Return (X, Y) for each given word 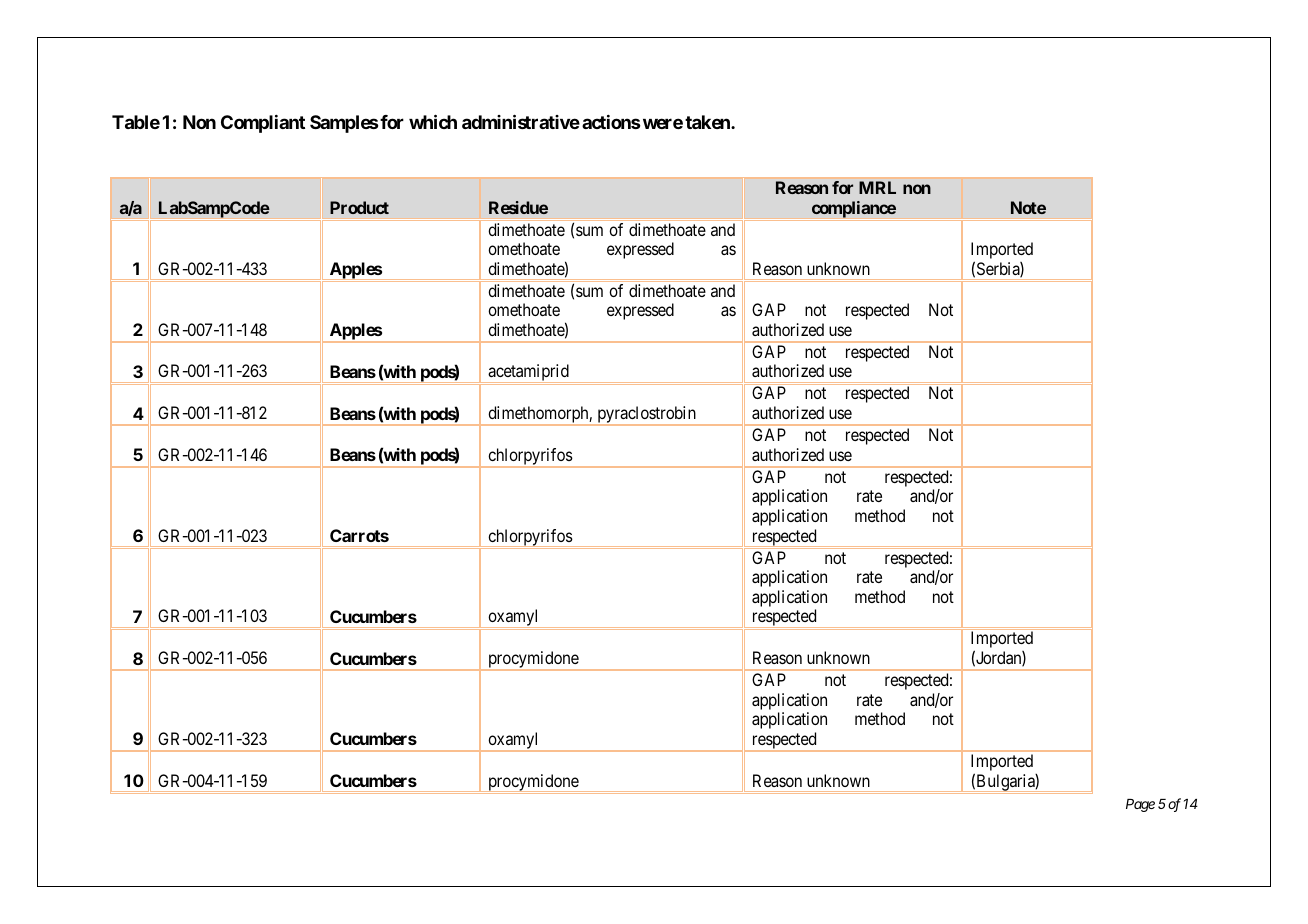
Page (1140, 805)
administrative (521, 121)
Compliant (263, 124)
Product (359, 207)
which (433, 121)
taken (708, 122)
